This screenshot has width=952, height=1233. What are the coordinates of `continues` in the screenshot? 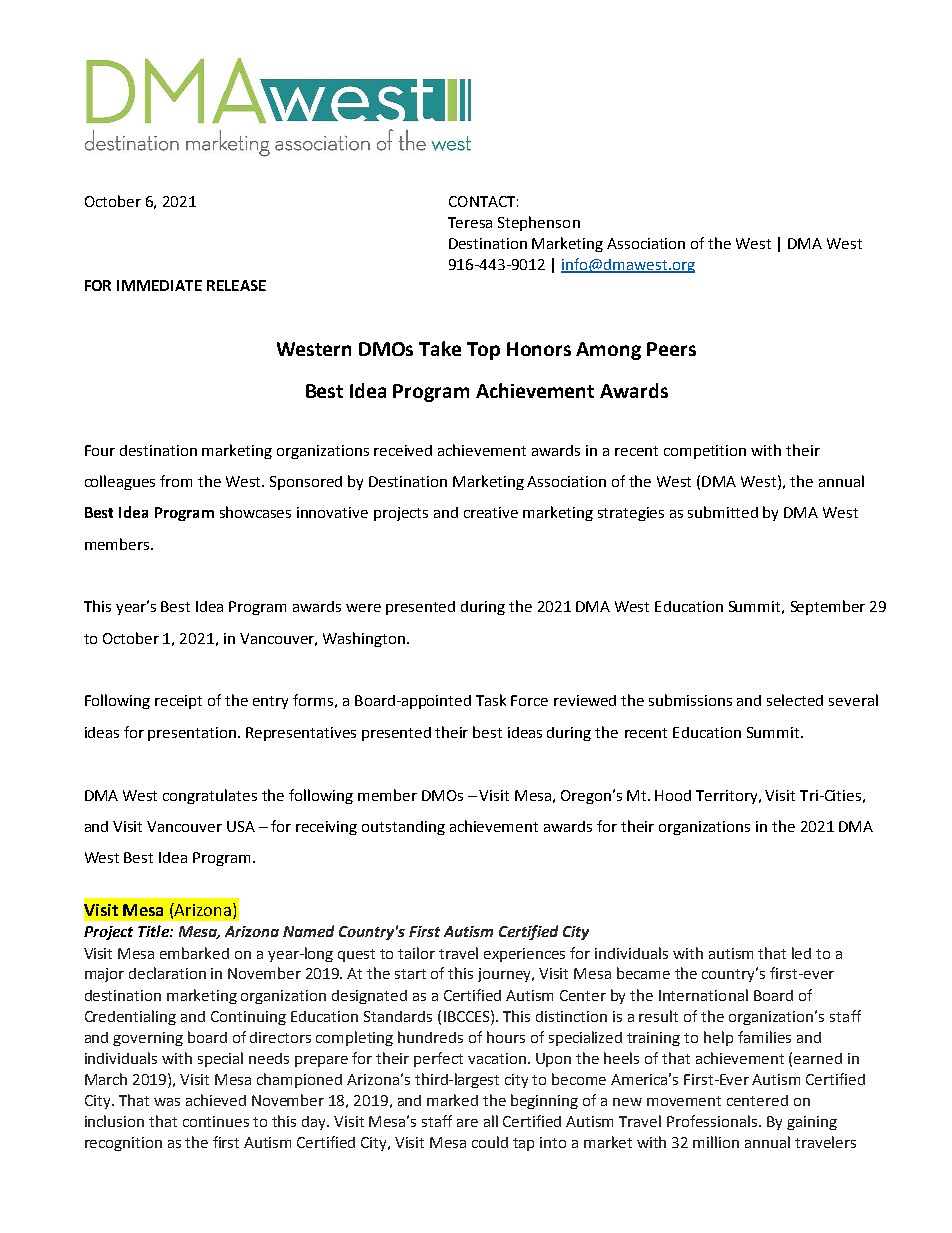 It's located at (216, 1121).
